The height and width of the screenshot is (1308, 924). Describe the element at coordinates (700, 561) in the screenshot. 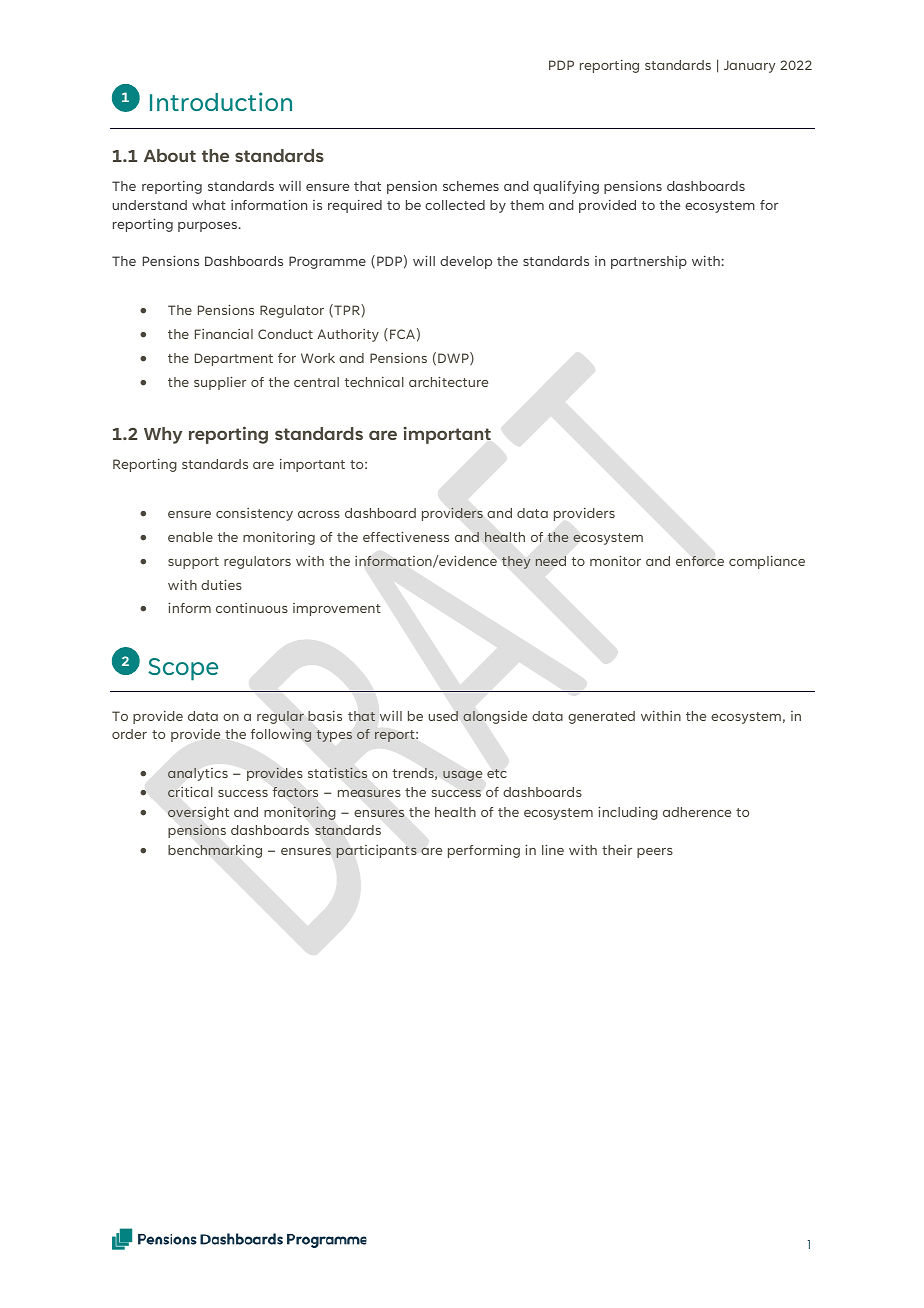

I see `enforce` at that location.
